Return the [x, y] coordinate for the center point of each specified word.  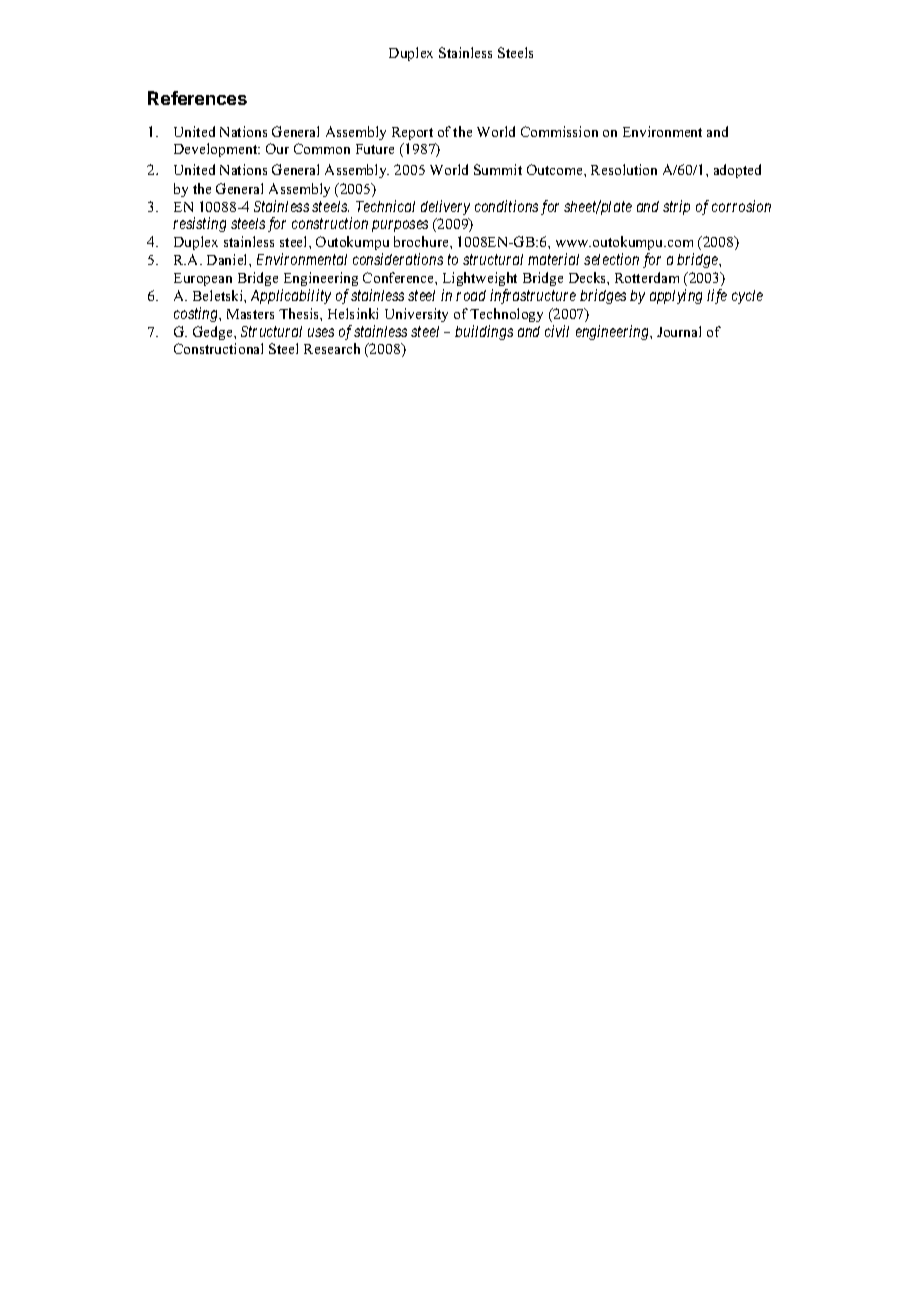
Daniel [228, 259]
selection [611, 259]
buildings [484, 332]
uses [321, 332]
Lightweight [480, 279]
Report [412, 133]
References [197, 98]
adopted [737, 171]
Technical [385, 206]
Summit [498, 169]
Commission [559, 131]
